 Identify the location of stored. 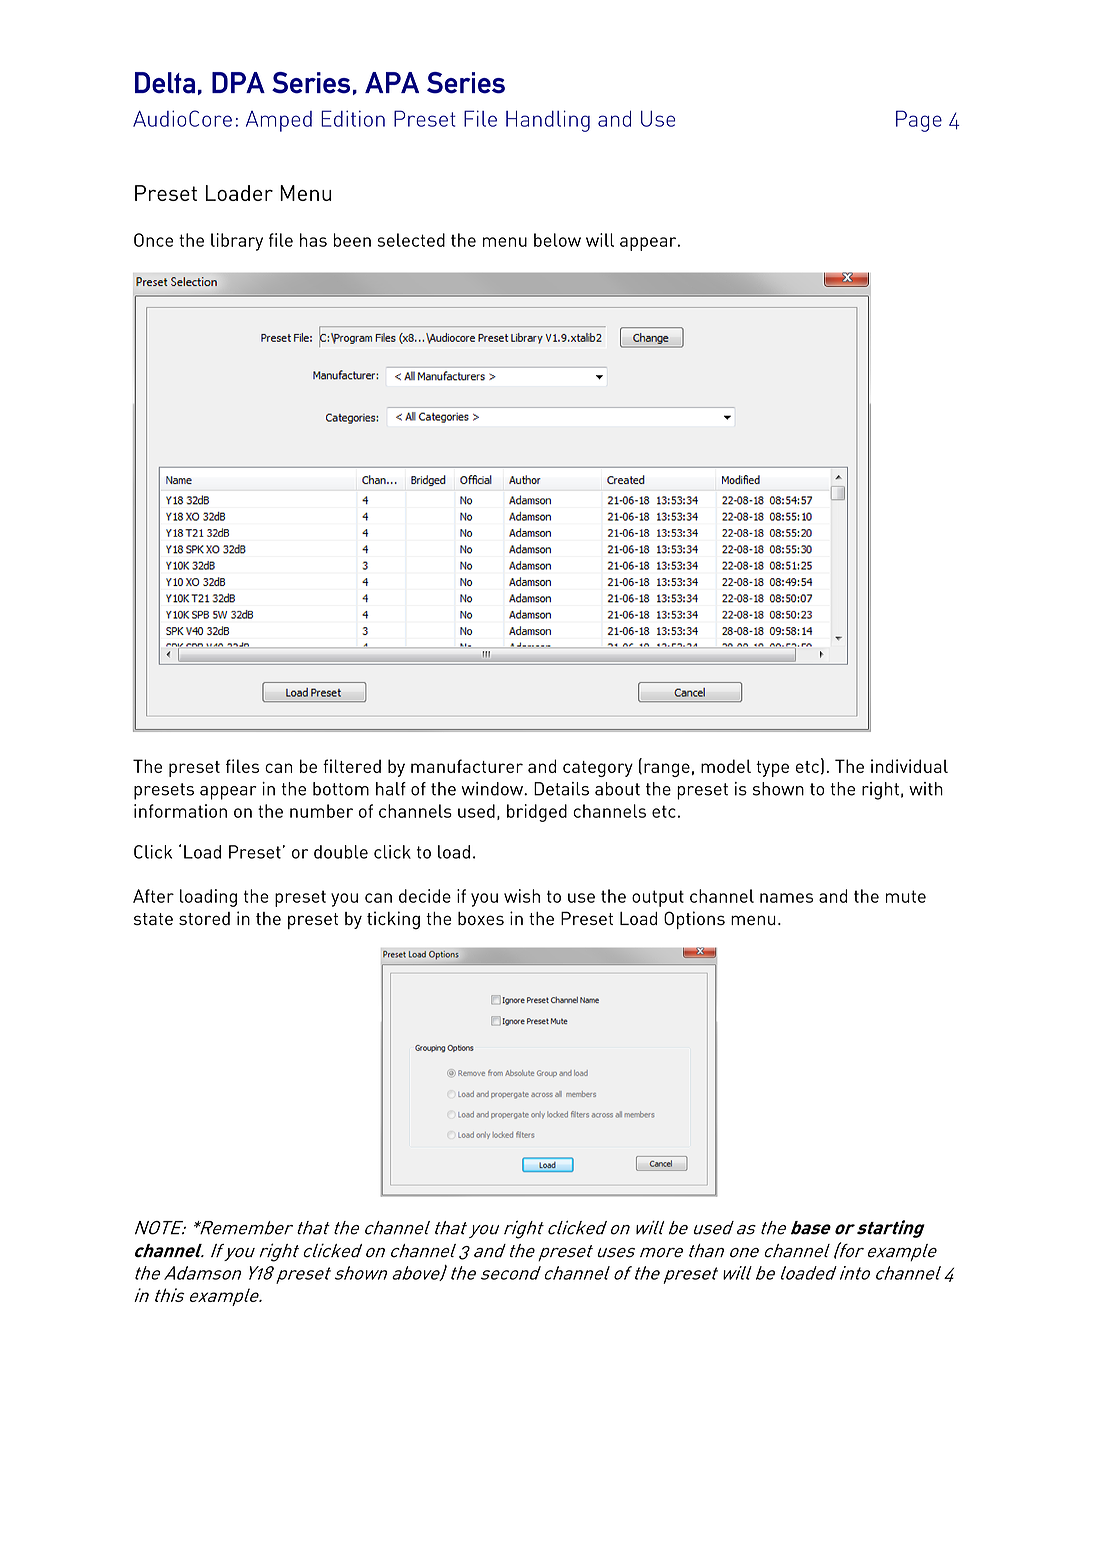
(204, 918).
